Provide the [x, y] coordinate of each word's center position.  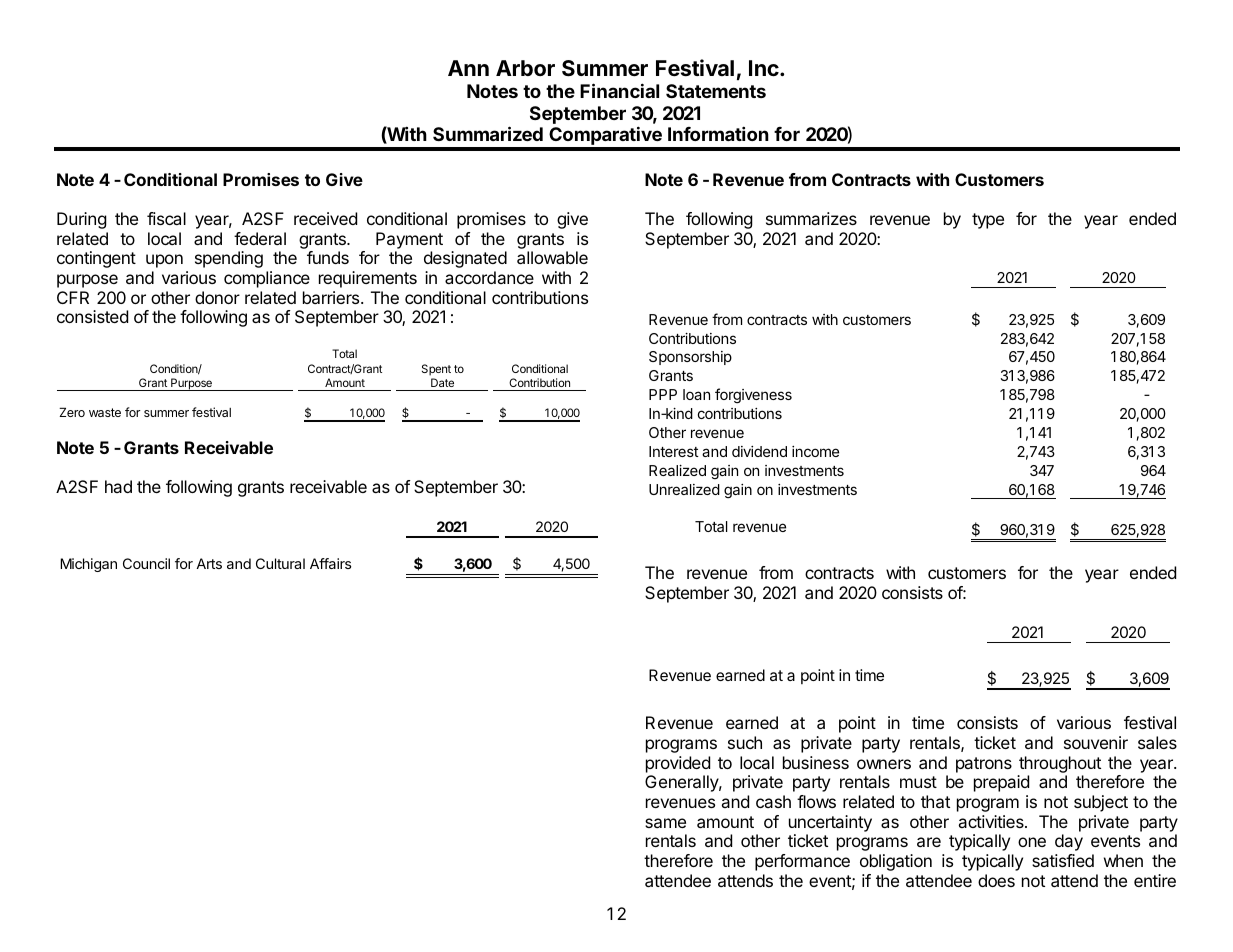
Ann [468, 68]
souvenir [1096, 742]
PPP [663, 394]
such [745, 742]
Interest [674, 451]
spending [229, 259]
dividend [759, 451]
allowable [552, 257]
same [665, 823]
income [815, 451]
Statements [716, 91]
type [988, 221]
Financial [619, 90]
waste [105, 412]
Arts [209, 563]
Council [146, 563]
